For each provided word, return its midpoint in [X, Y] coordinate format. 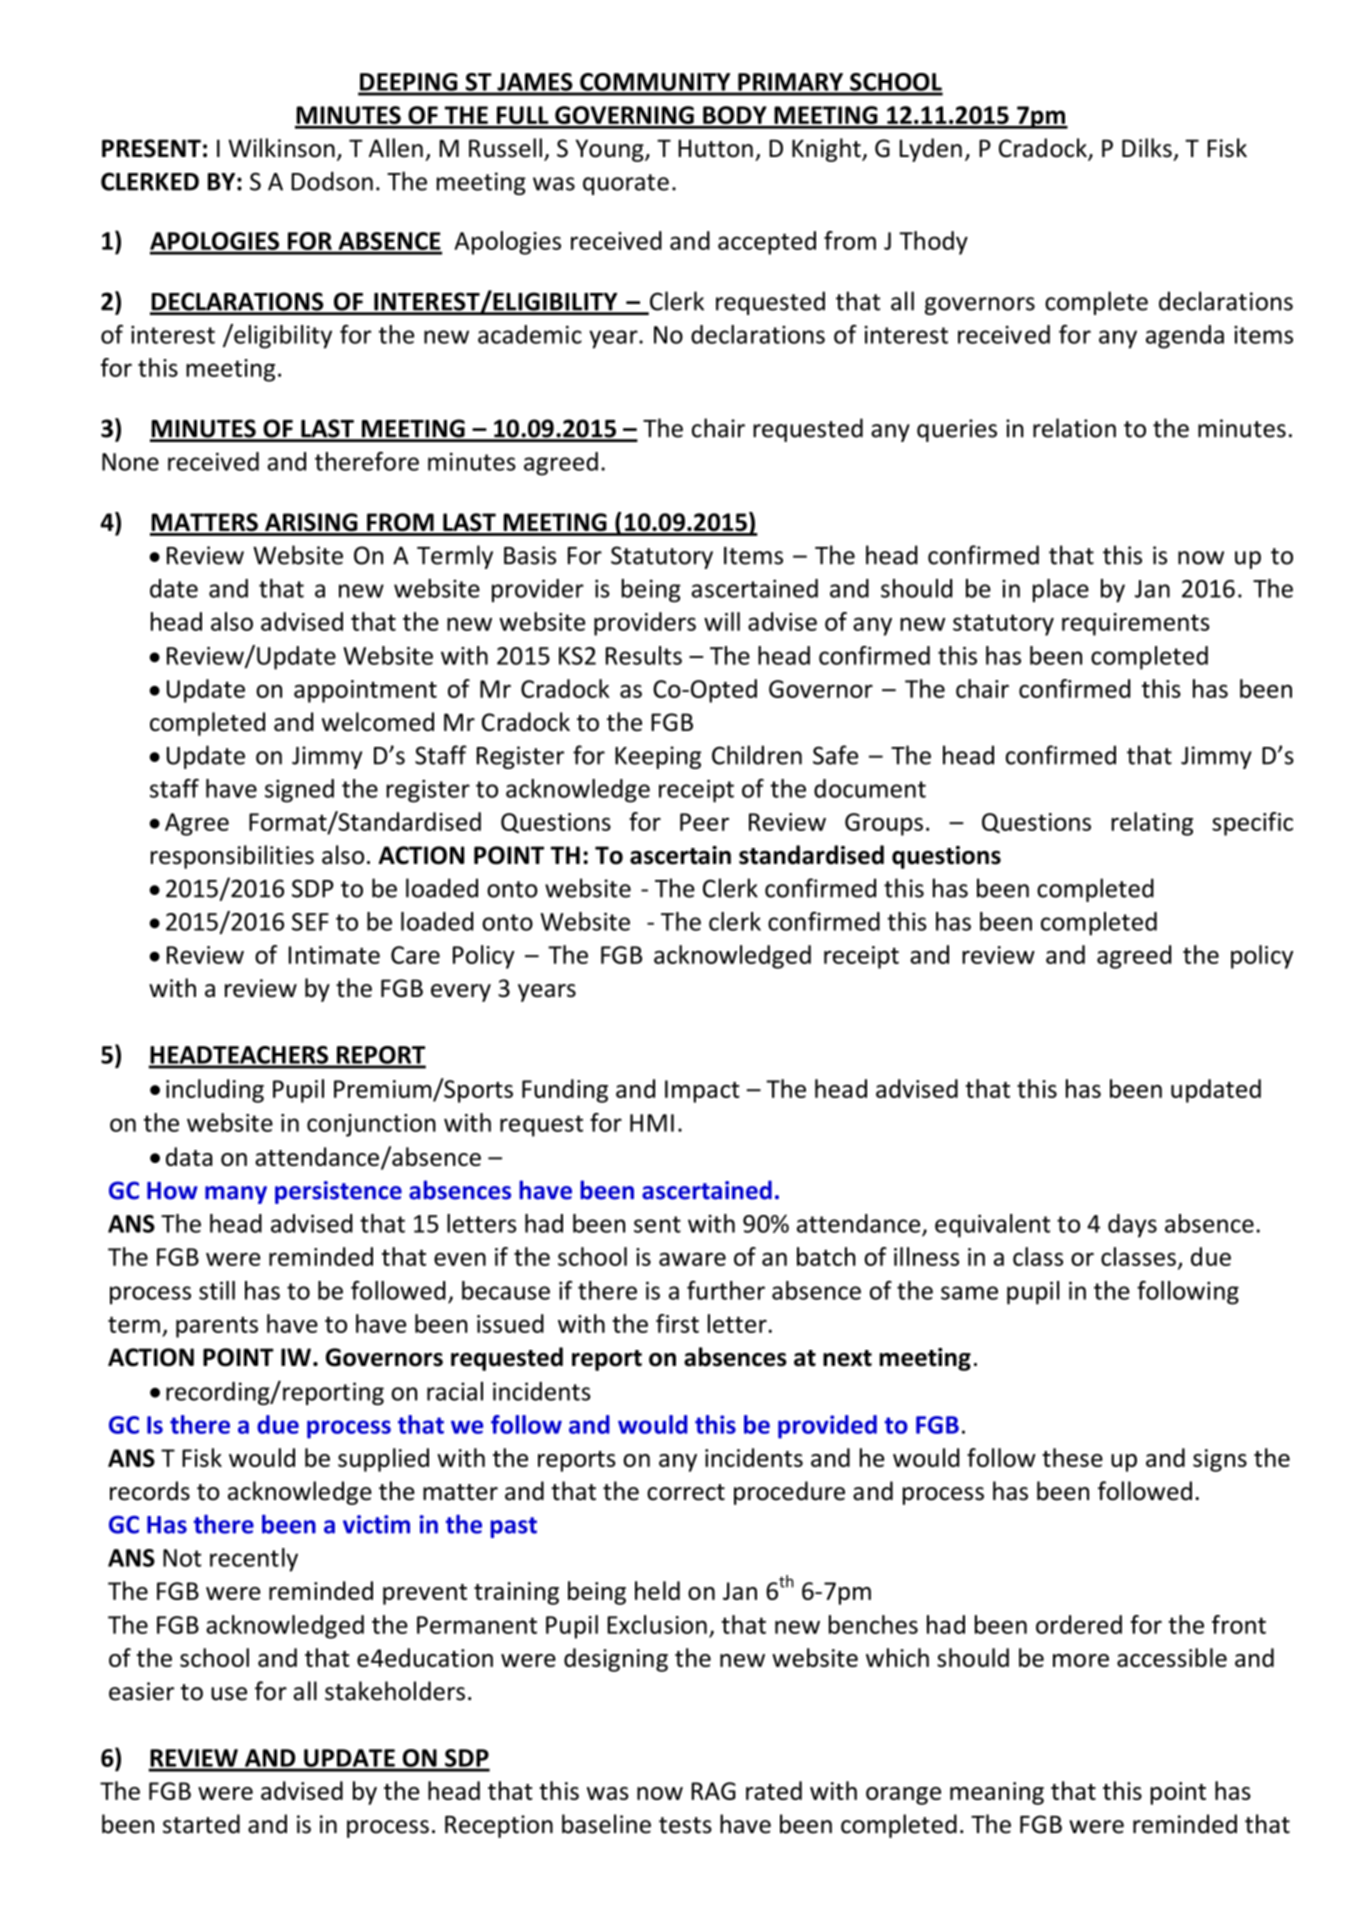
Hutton [715, 148]
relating [1152, 824]
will [722, 621]
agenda [1185, 337]
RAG [713, 1791]
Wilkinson [281, 148]
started [201, 1824]
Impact [702, 1091]
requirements [1136, 624]
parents [217, 1327]
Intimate [334, 955]
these [1072, 1457]
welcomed [378, 721]
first [677, 1323]
